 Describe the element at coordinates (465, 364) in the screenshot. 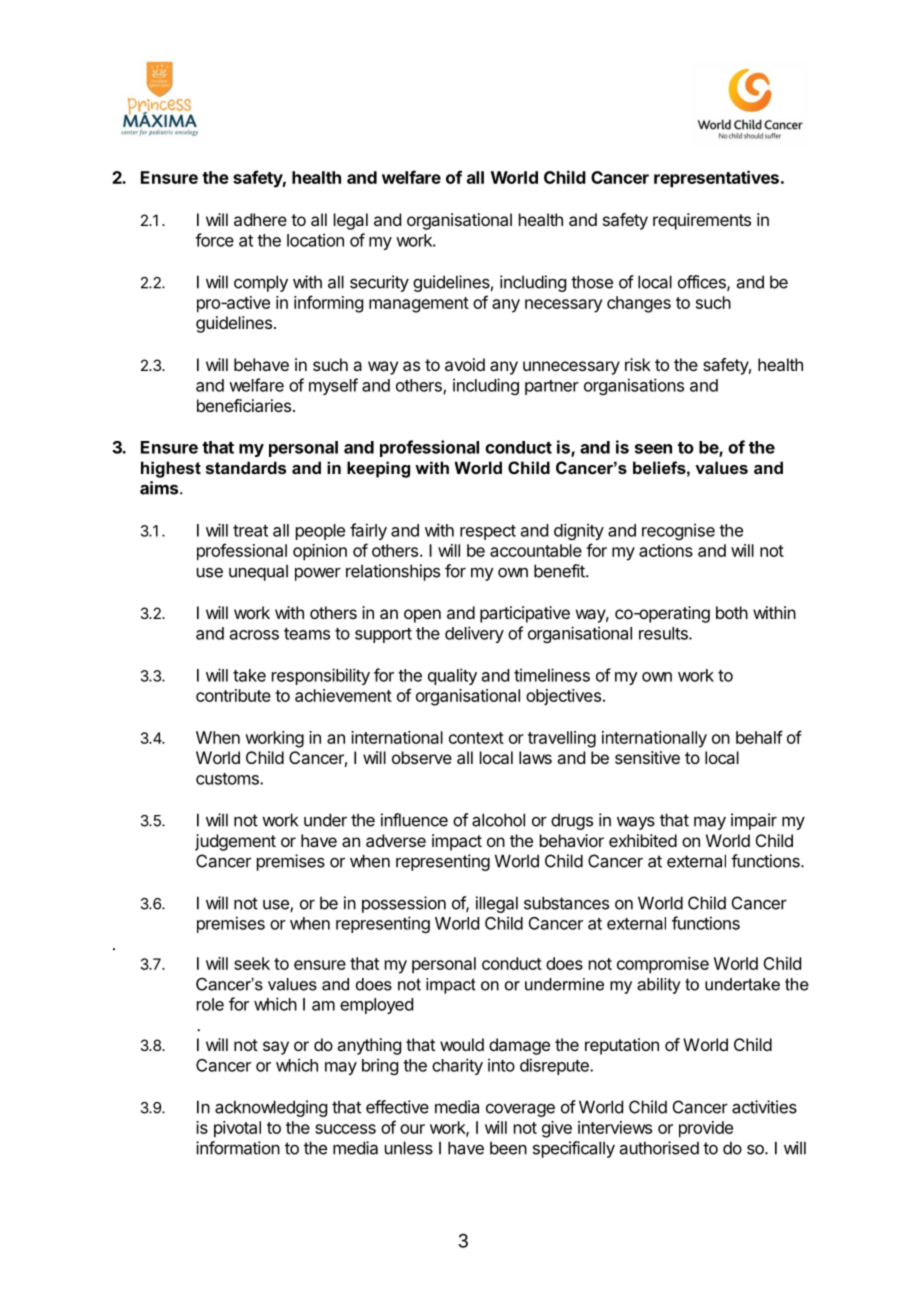

I see `avoid` at that location.
